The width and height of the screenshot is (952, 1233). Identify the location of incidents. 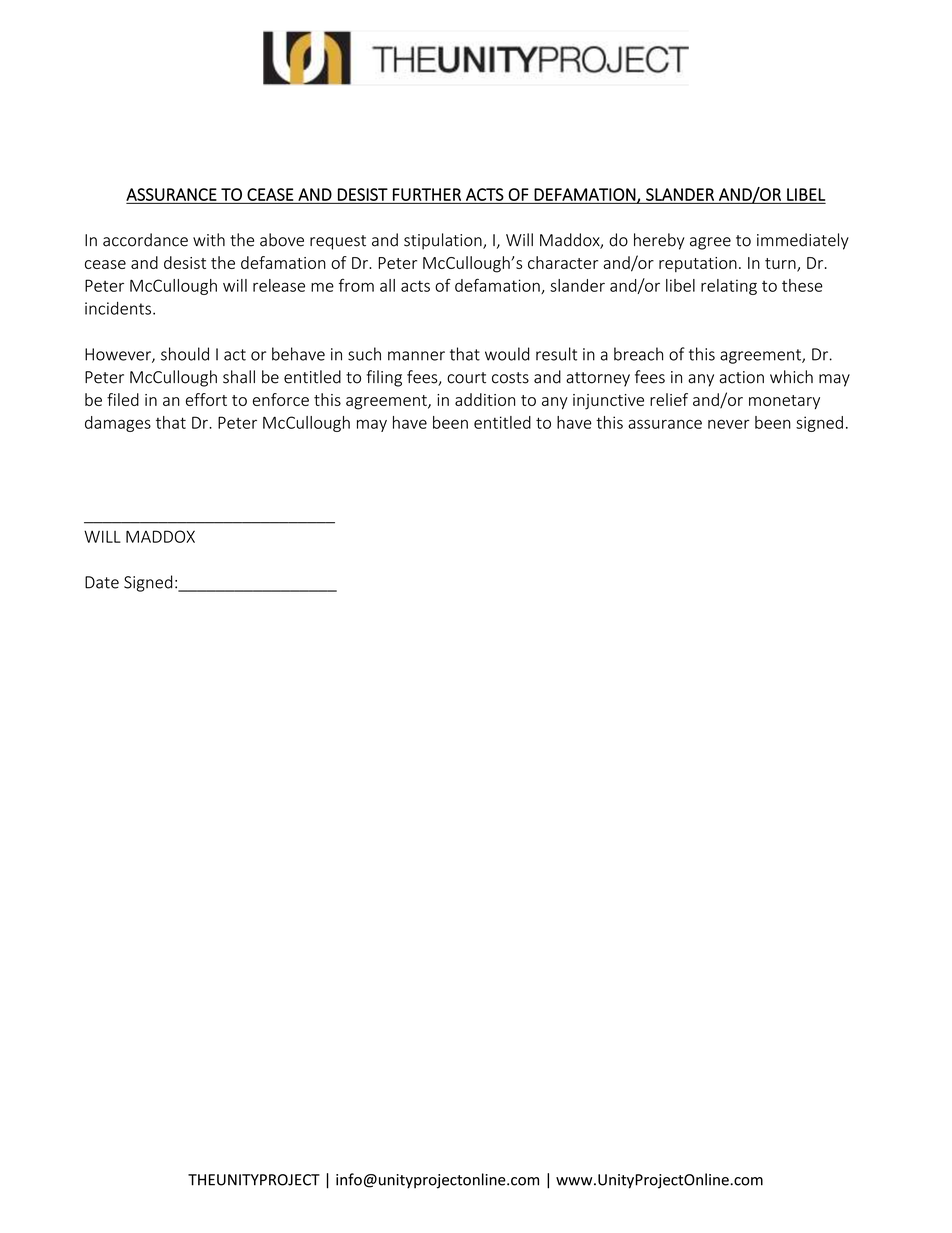
(118, 308).
